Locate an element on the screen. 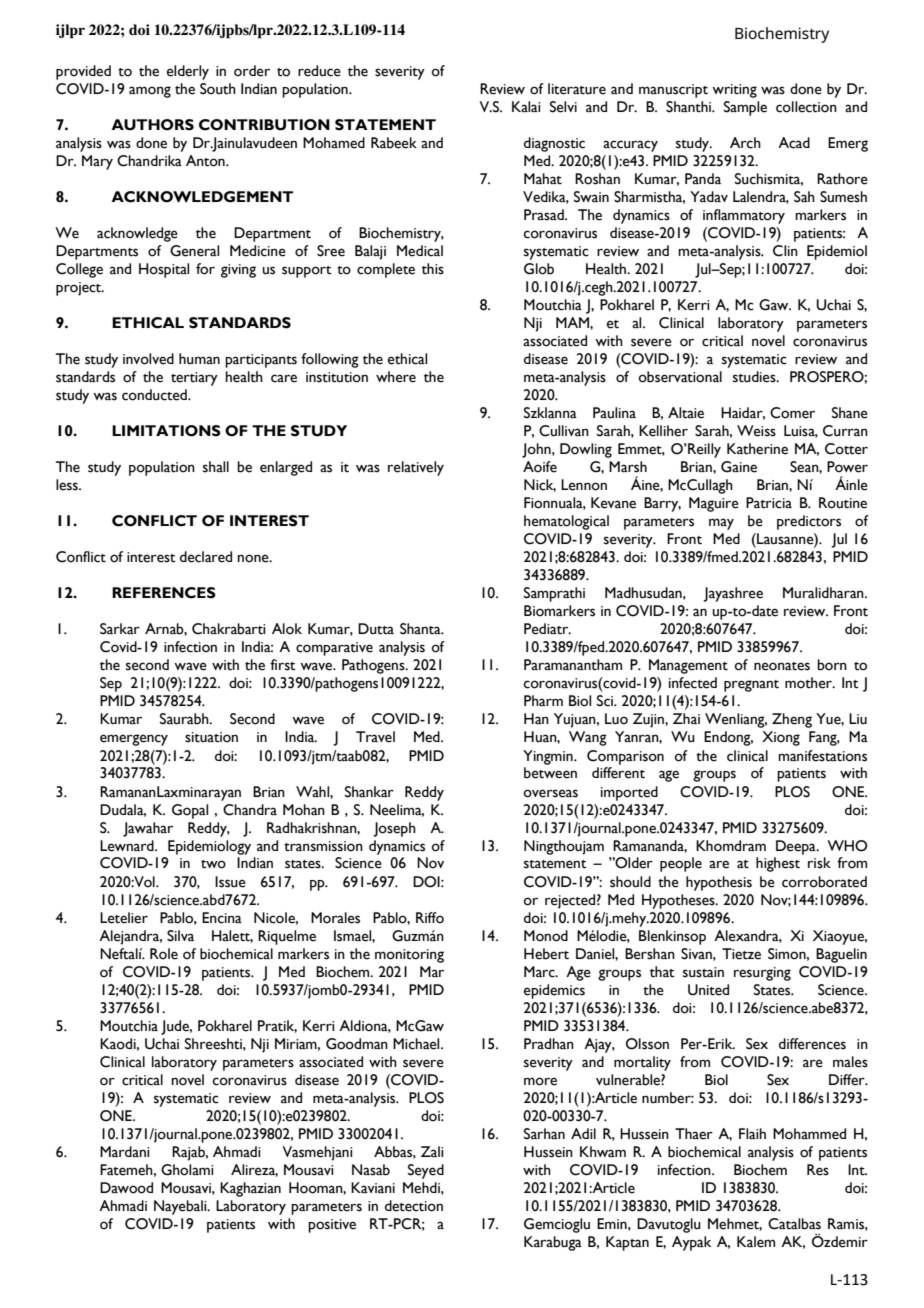 The width and height of the screenshot is (924, 1308). Sample is located at coordinates (745, 108).
